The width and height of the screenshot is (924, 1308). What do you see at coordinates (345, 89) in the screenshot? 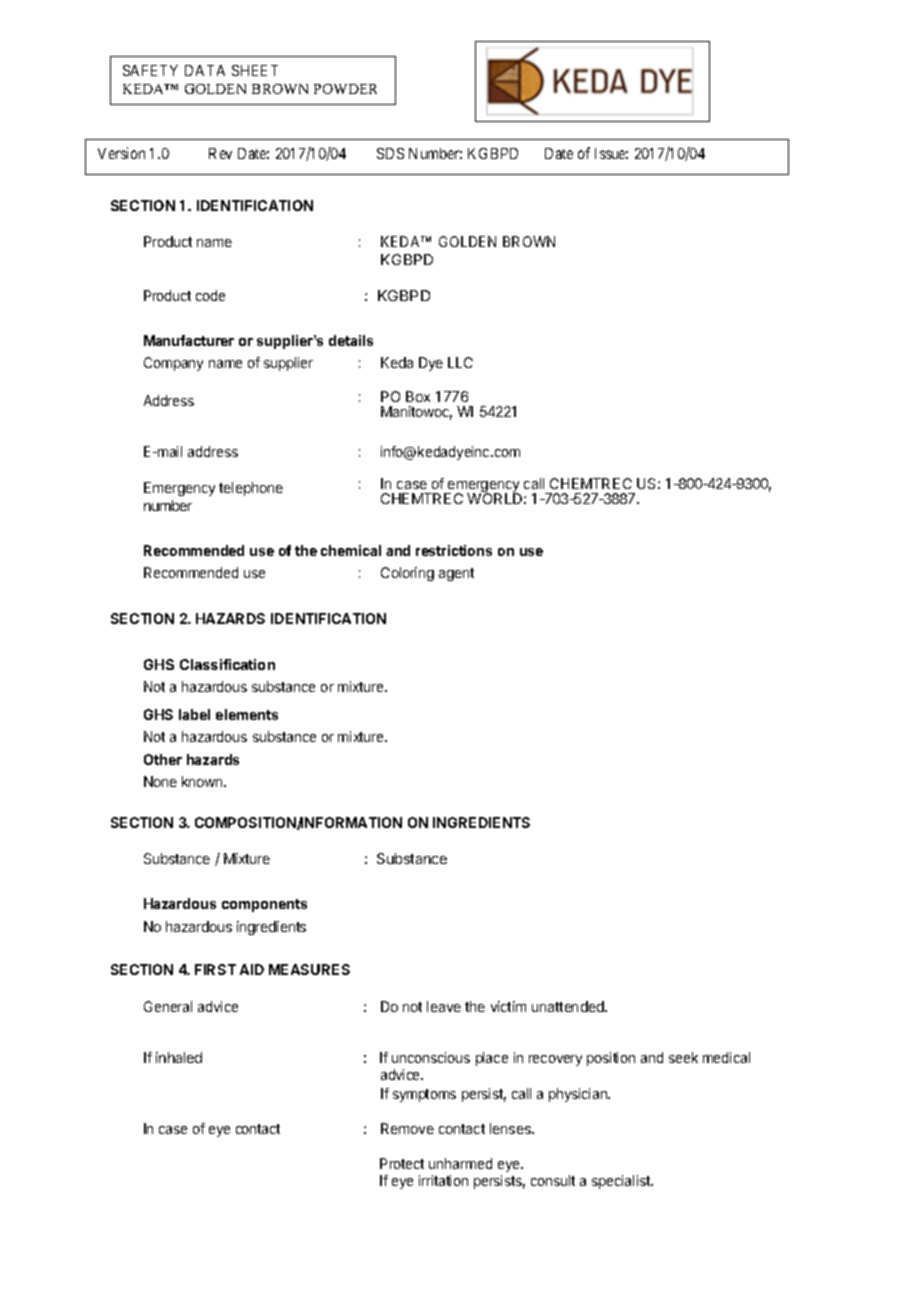
I see `POWDER` at bounding box center [345, 89].
